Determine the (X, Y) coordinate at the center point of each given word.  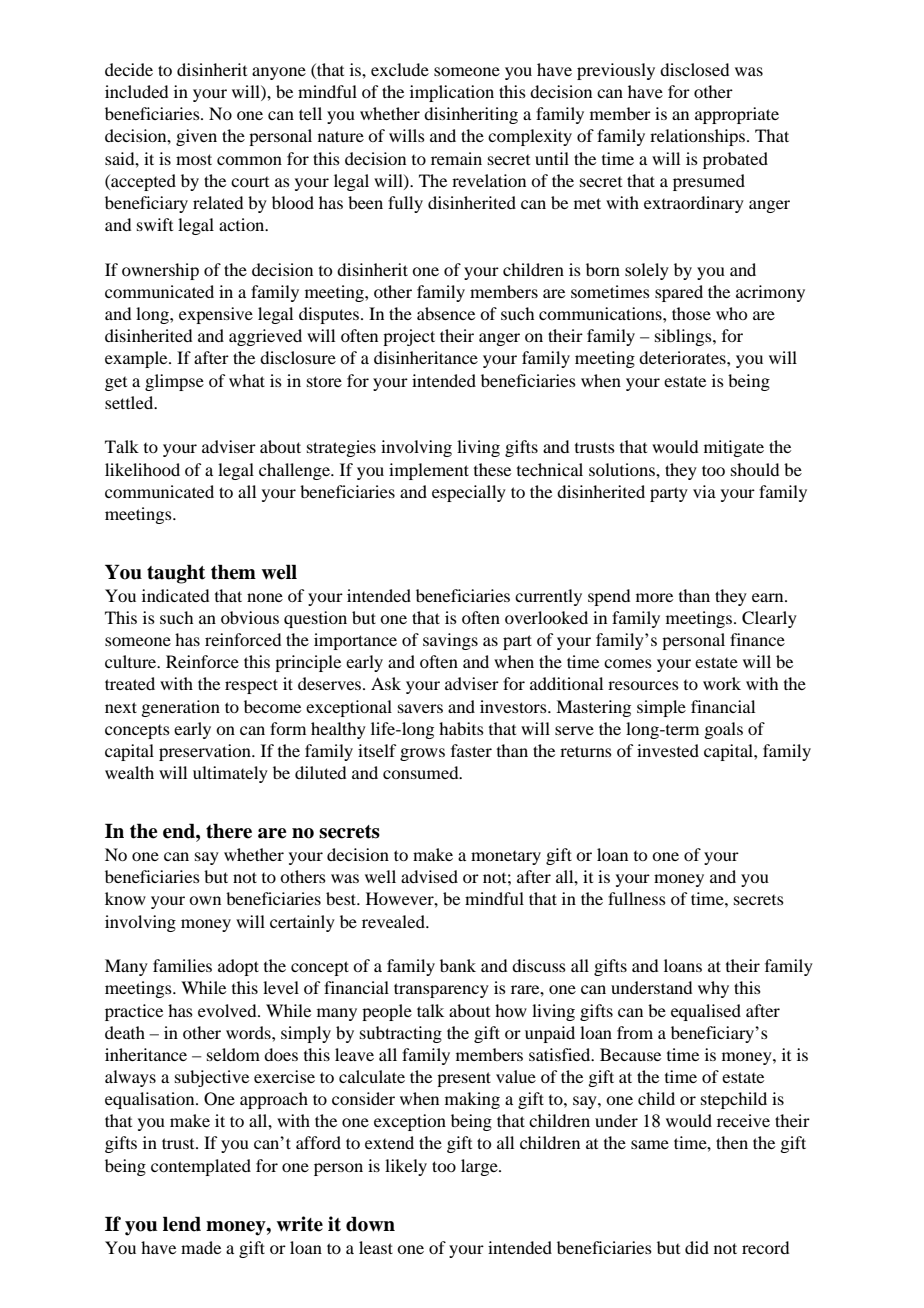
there (229, 831)
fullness (637, 898)
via (704, 491)
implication (452, 93)
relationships (697, 137)
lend (182, 1224)
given (196, 137)
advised (429, 876)
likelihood (142, 469)
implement (429, 471)
